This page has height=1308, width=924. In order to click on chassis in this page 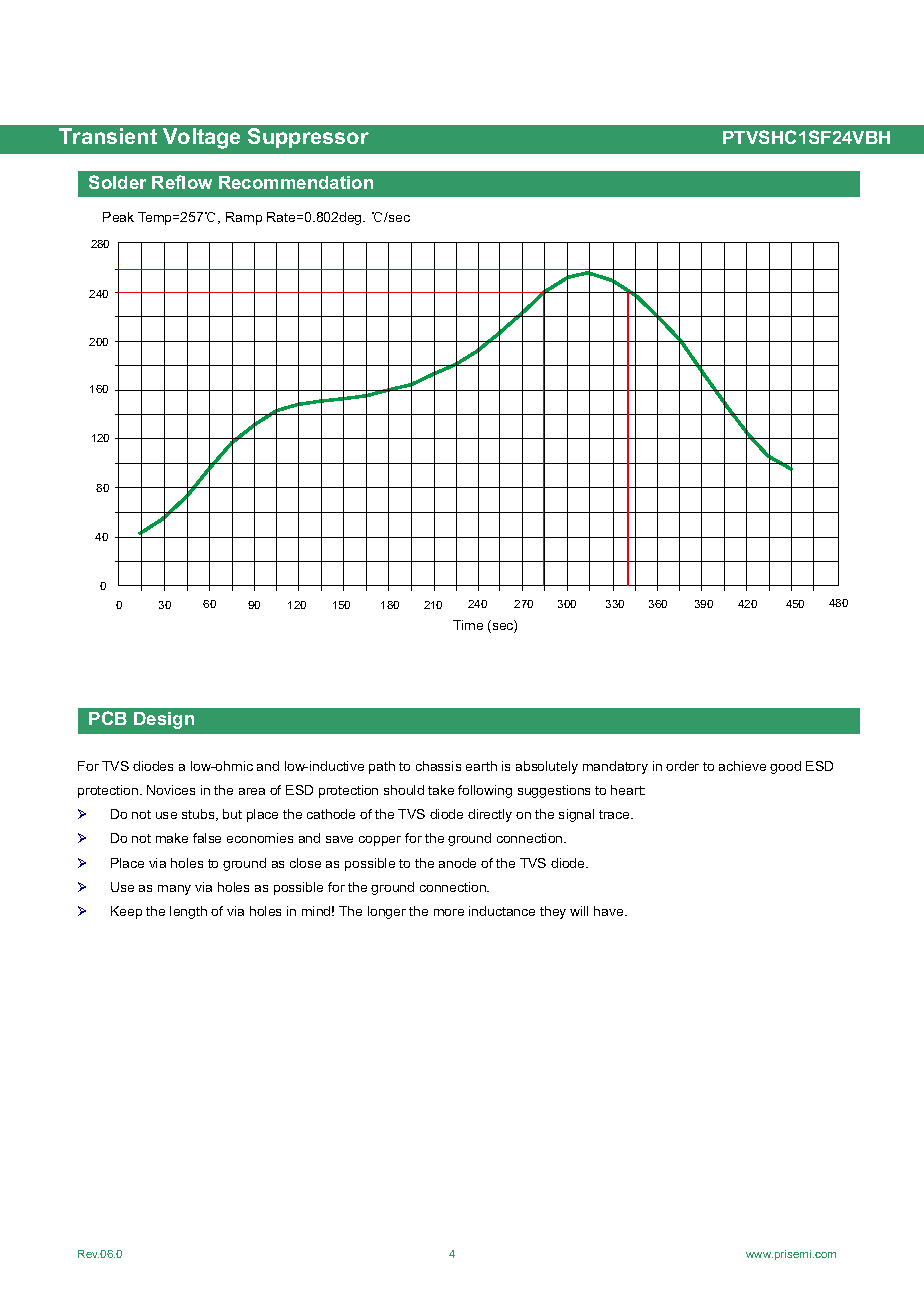, I will do `click(438, 766)`.
